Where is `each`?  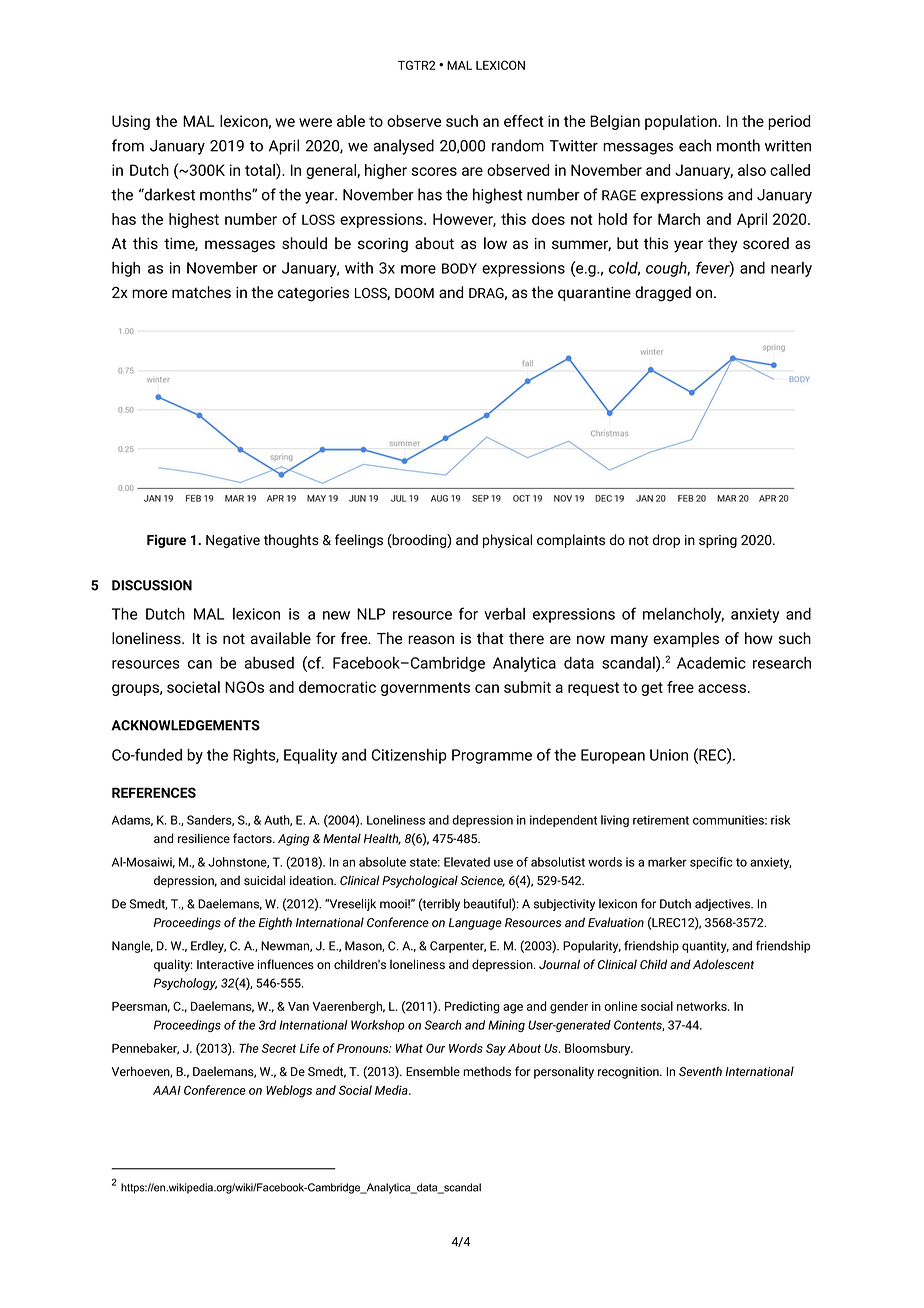 each is located at coordinates (695, 145).
